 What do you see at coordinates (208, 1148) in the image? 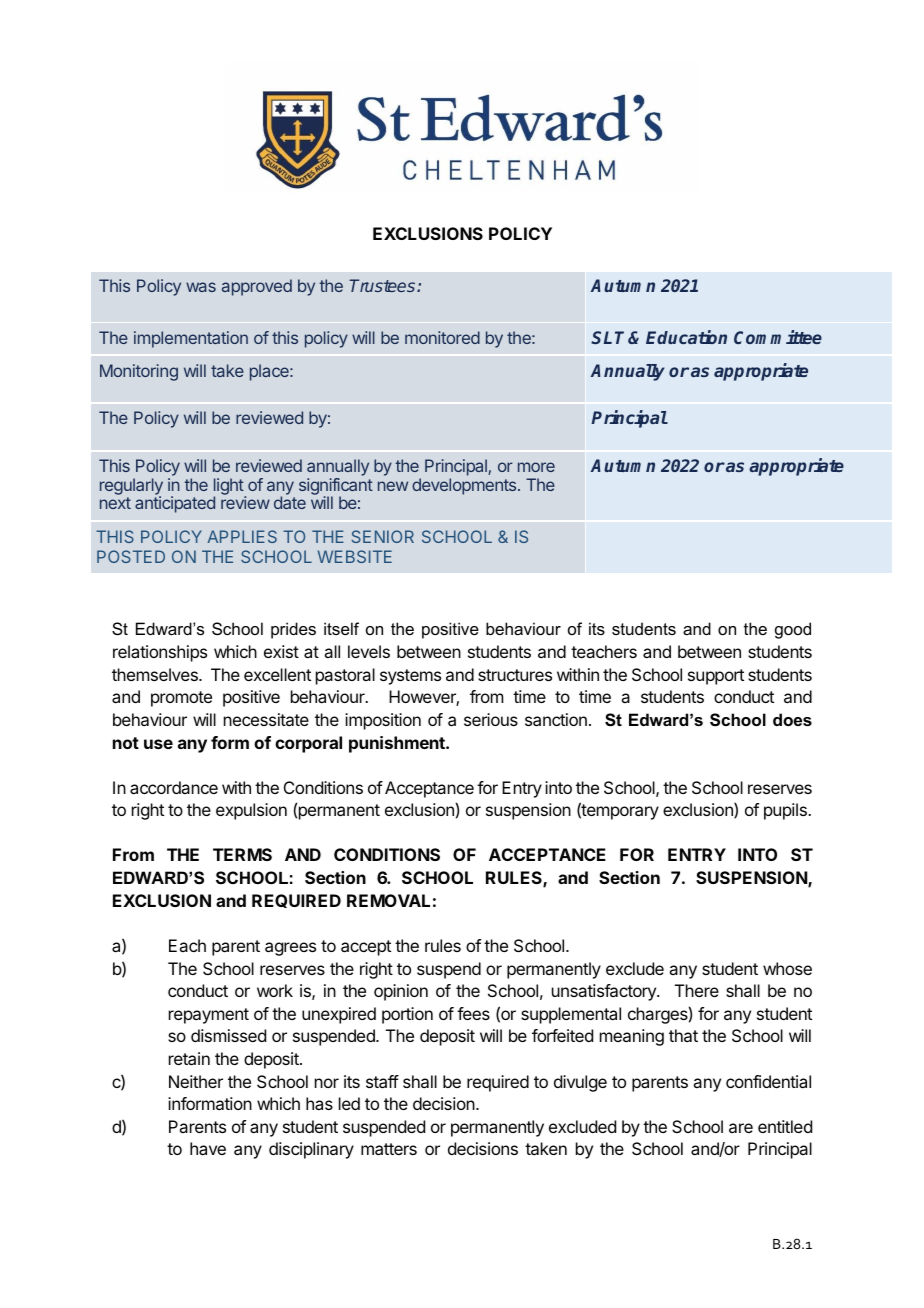
I see `have` at bounding box center [208, 1148].
